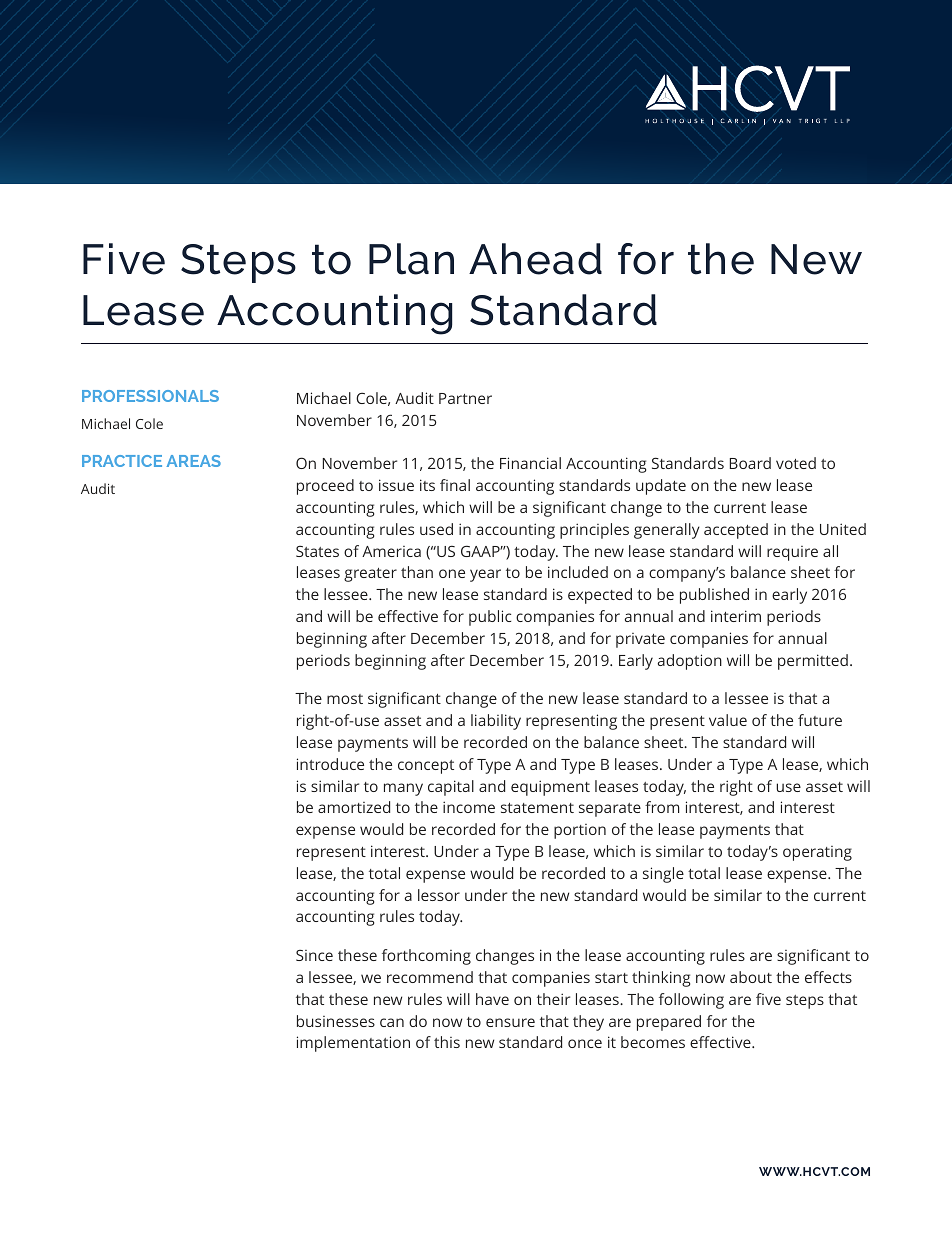  I want to click on Ahead, so click(535, 259).
